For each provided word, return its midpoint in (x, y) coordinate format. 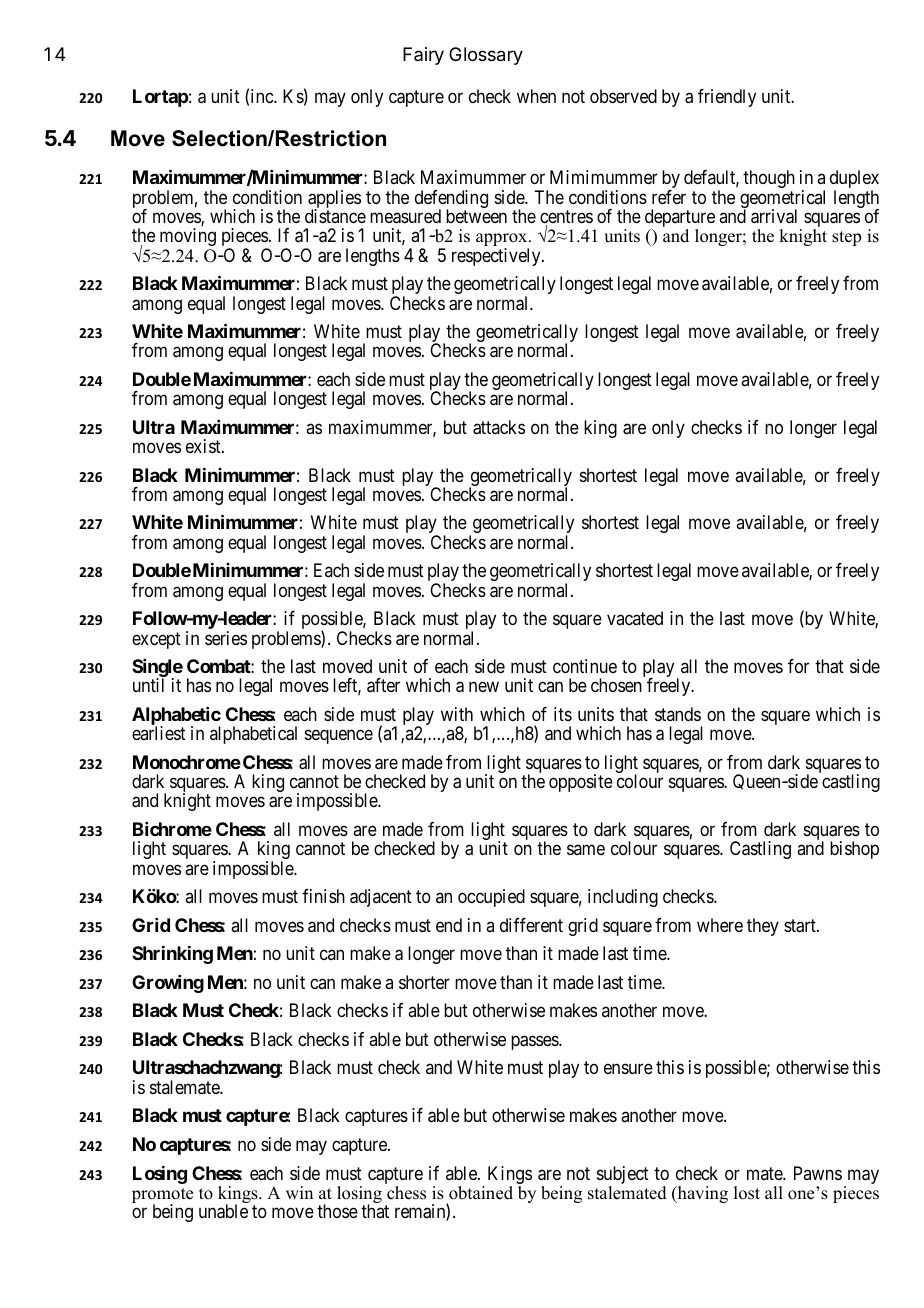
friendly (727, 98)
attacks (499, 427)
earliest (159, 733)
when (536, 96)
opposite (581, 783)
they (763, 927)
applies (334, 200)
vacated (635, 618)
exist (204, 446)
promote (162, 1197)
